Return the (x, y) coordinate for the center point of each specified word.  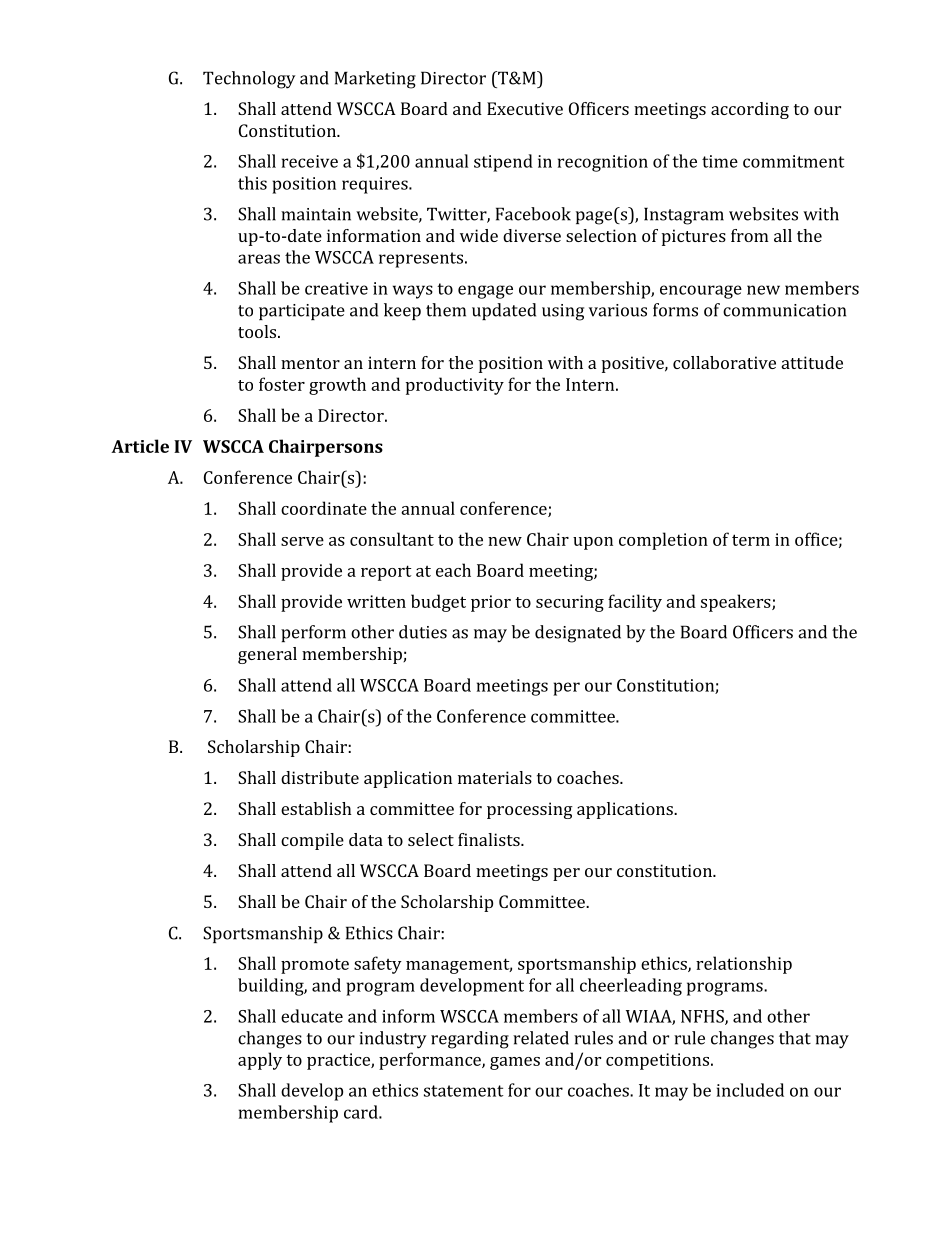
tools (258, 331)
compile (312, 841)
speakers (737, 603)
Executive (525, 108)
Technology (249, 80)
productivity (455, 386)
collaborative (724, 362)
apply (260, 1061)
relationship (744, 965)
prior (491, 603)
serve (302, 541)
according (750, 110)
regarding (470, 1040)
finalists (490, 839)
